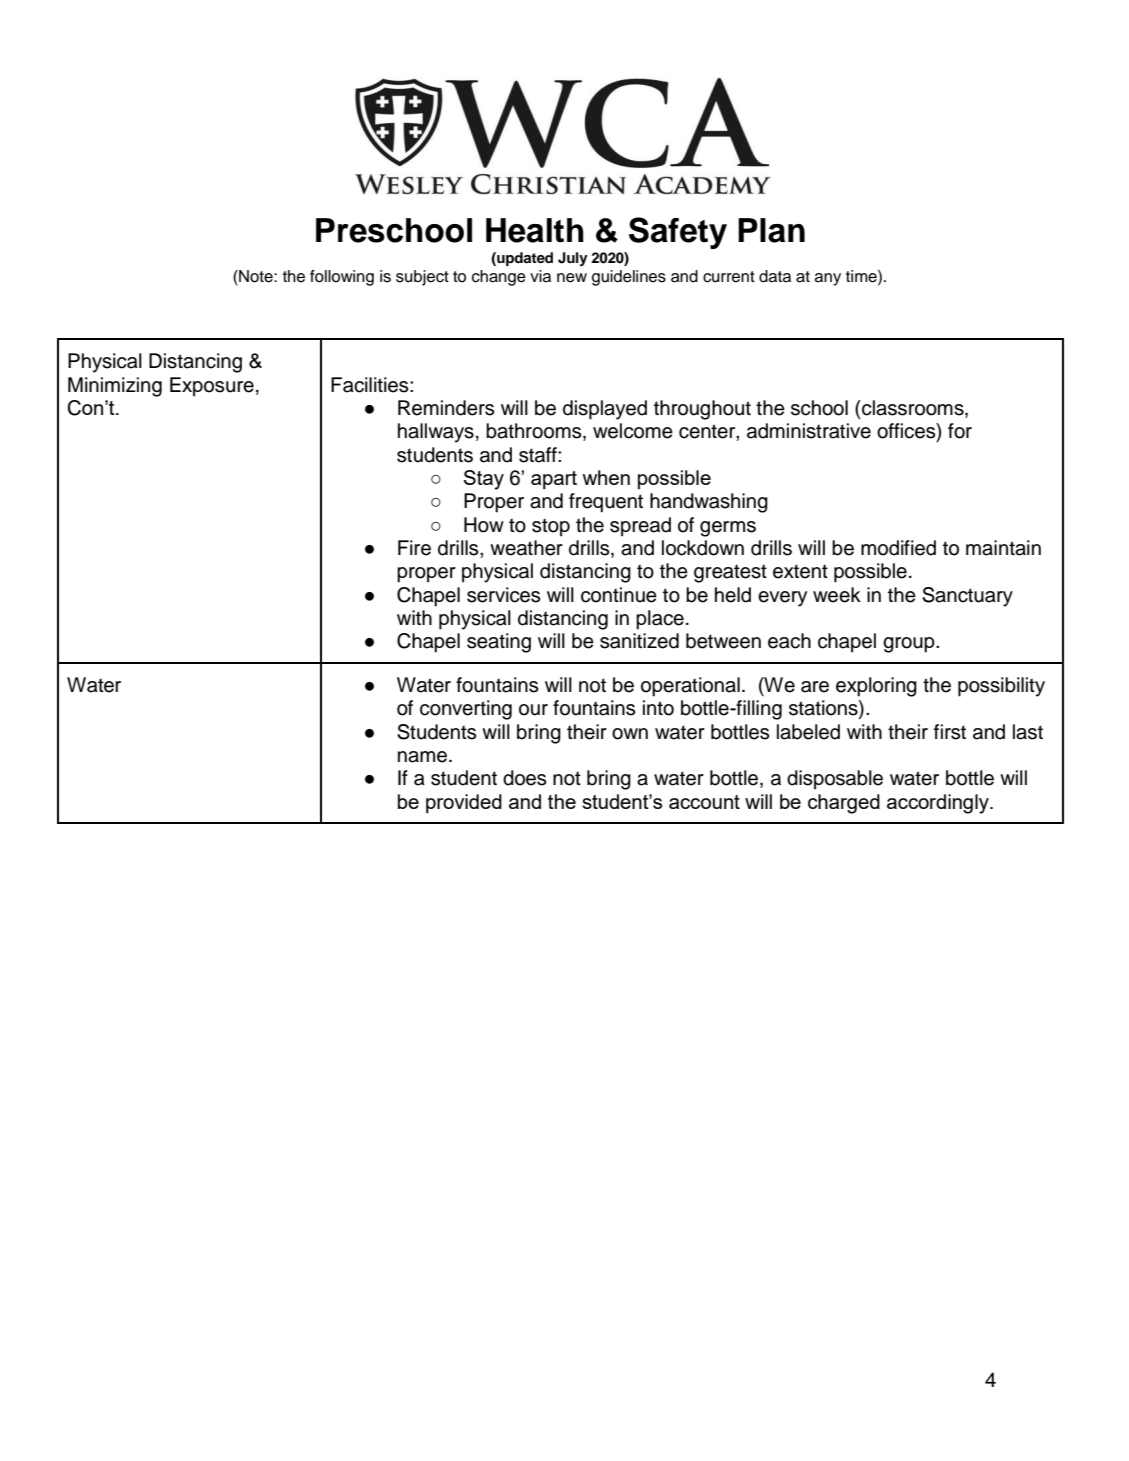 Image resolution: width=1129 pixels, height=1461 pixels. I want to click on July, so click(573, 259).
